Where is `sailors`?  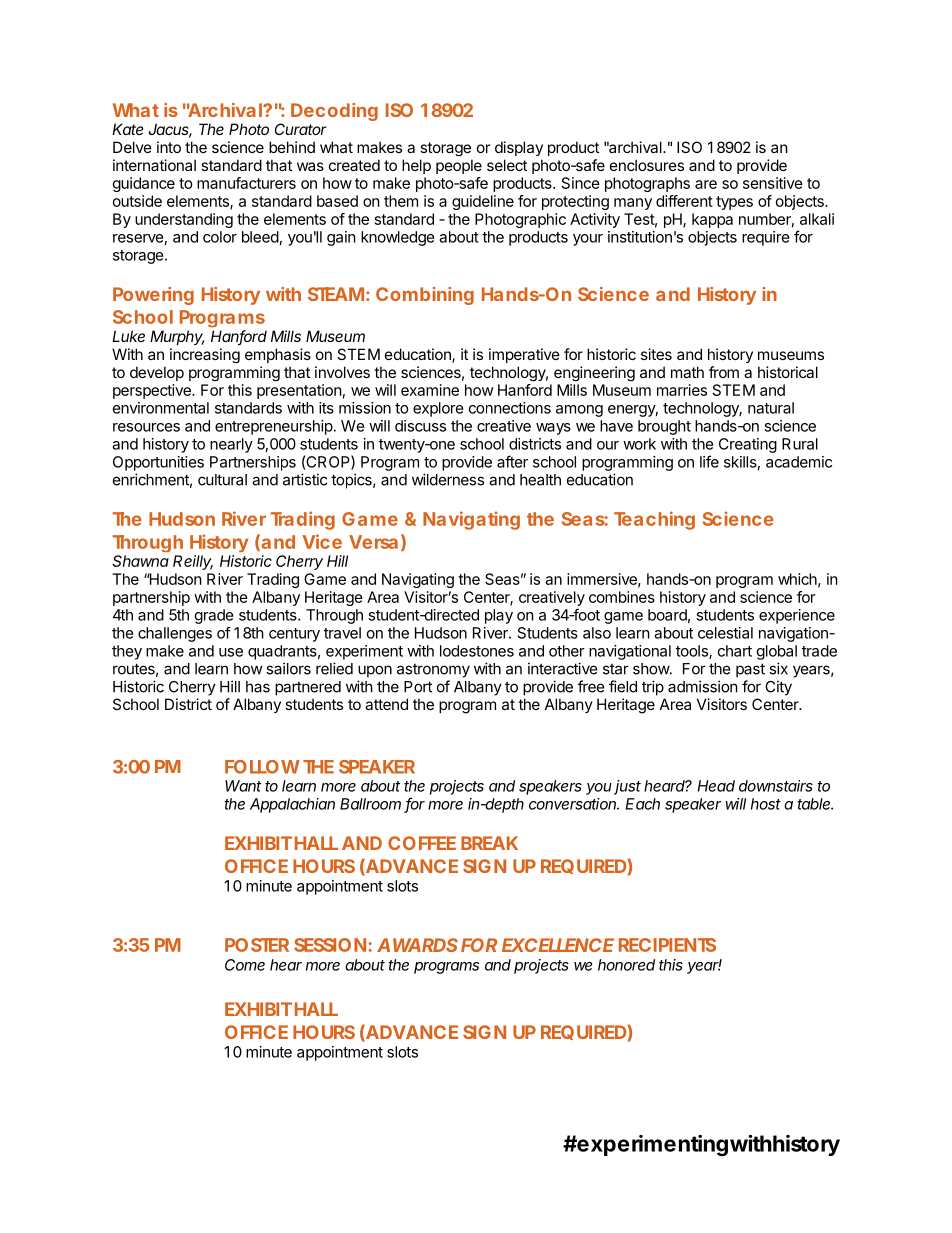 sailors is located at coordinates (288, 668).
